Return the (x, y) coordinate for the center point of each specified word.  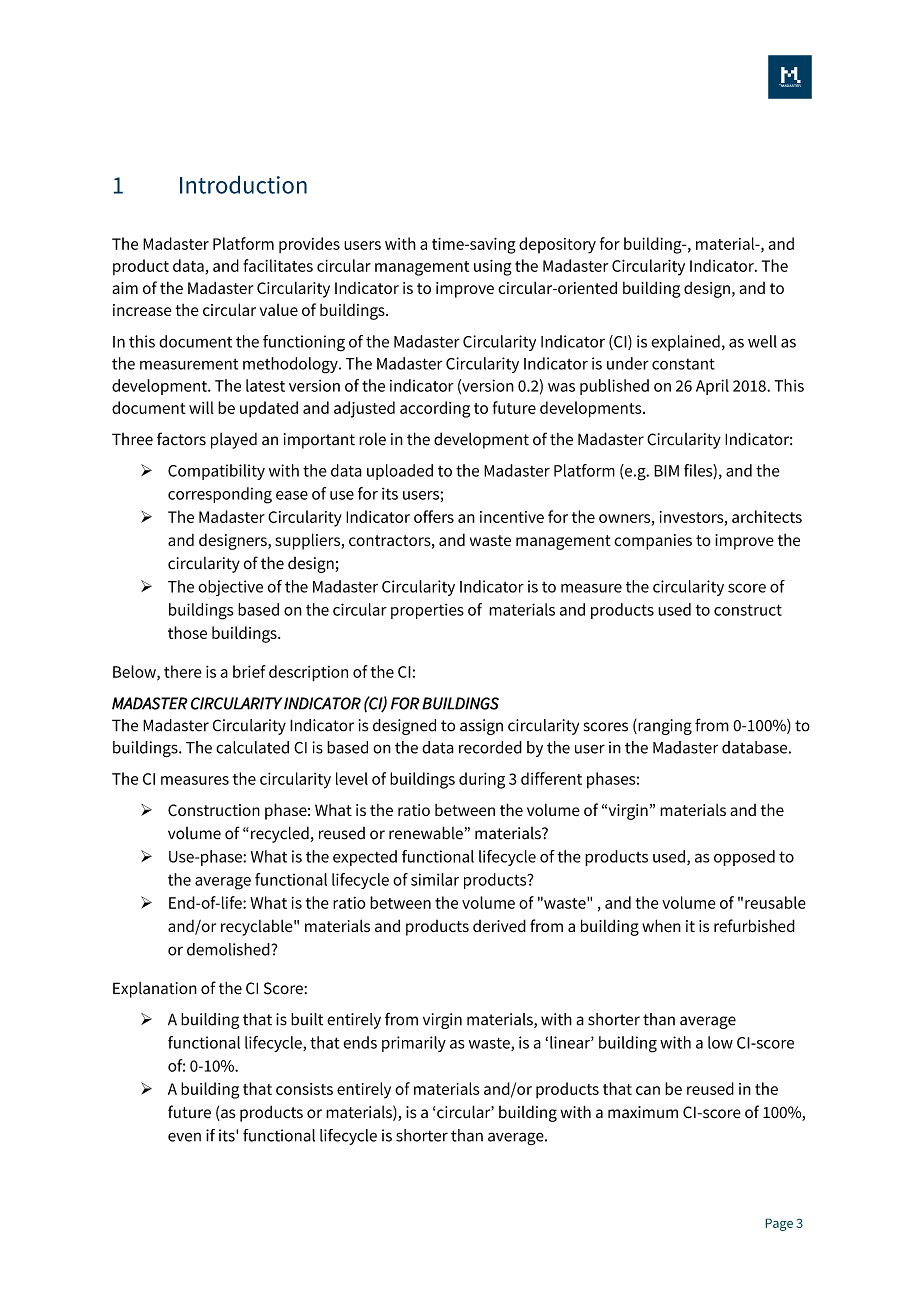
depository (557, 245)
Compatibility (216, 472)
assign (481, 727)
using (493, 268)
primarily (414, 1044)
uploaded (400, 472)
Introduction (243, 184)
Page (779, 1224)
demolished (228, 949)
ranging (664, 727)
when (661, 926)
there (183, 671)
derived (499, 926)
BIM (666, 471)
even (184, 1137)
